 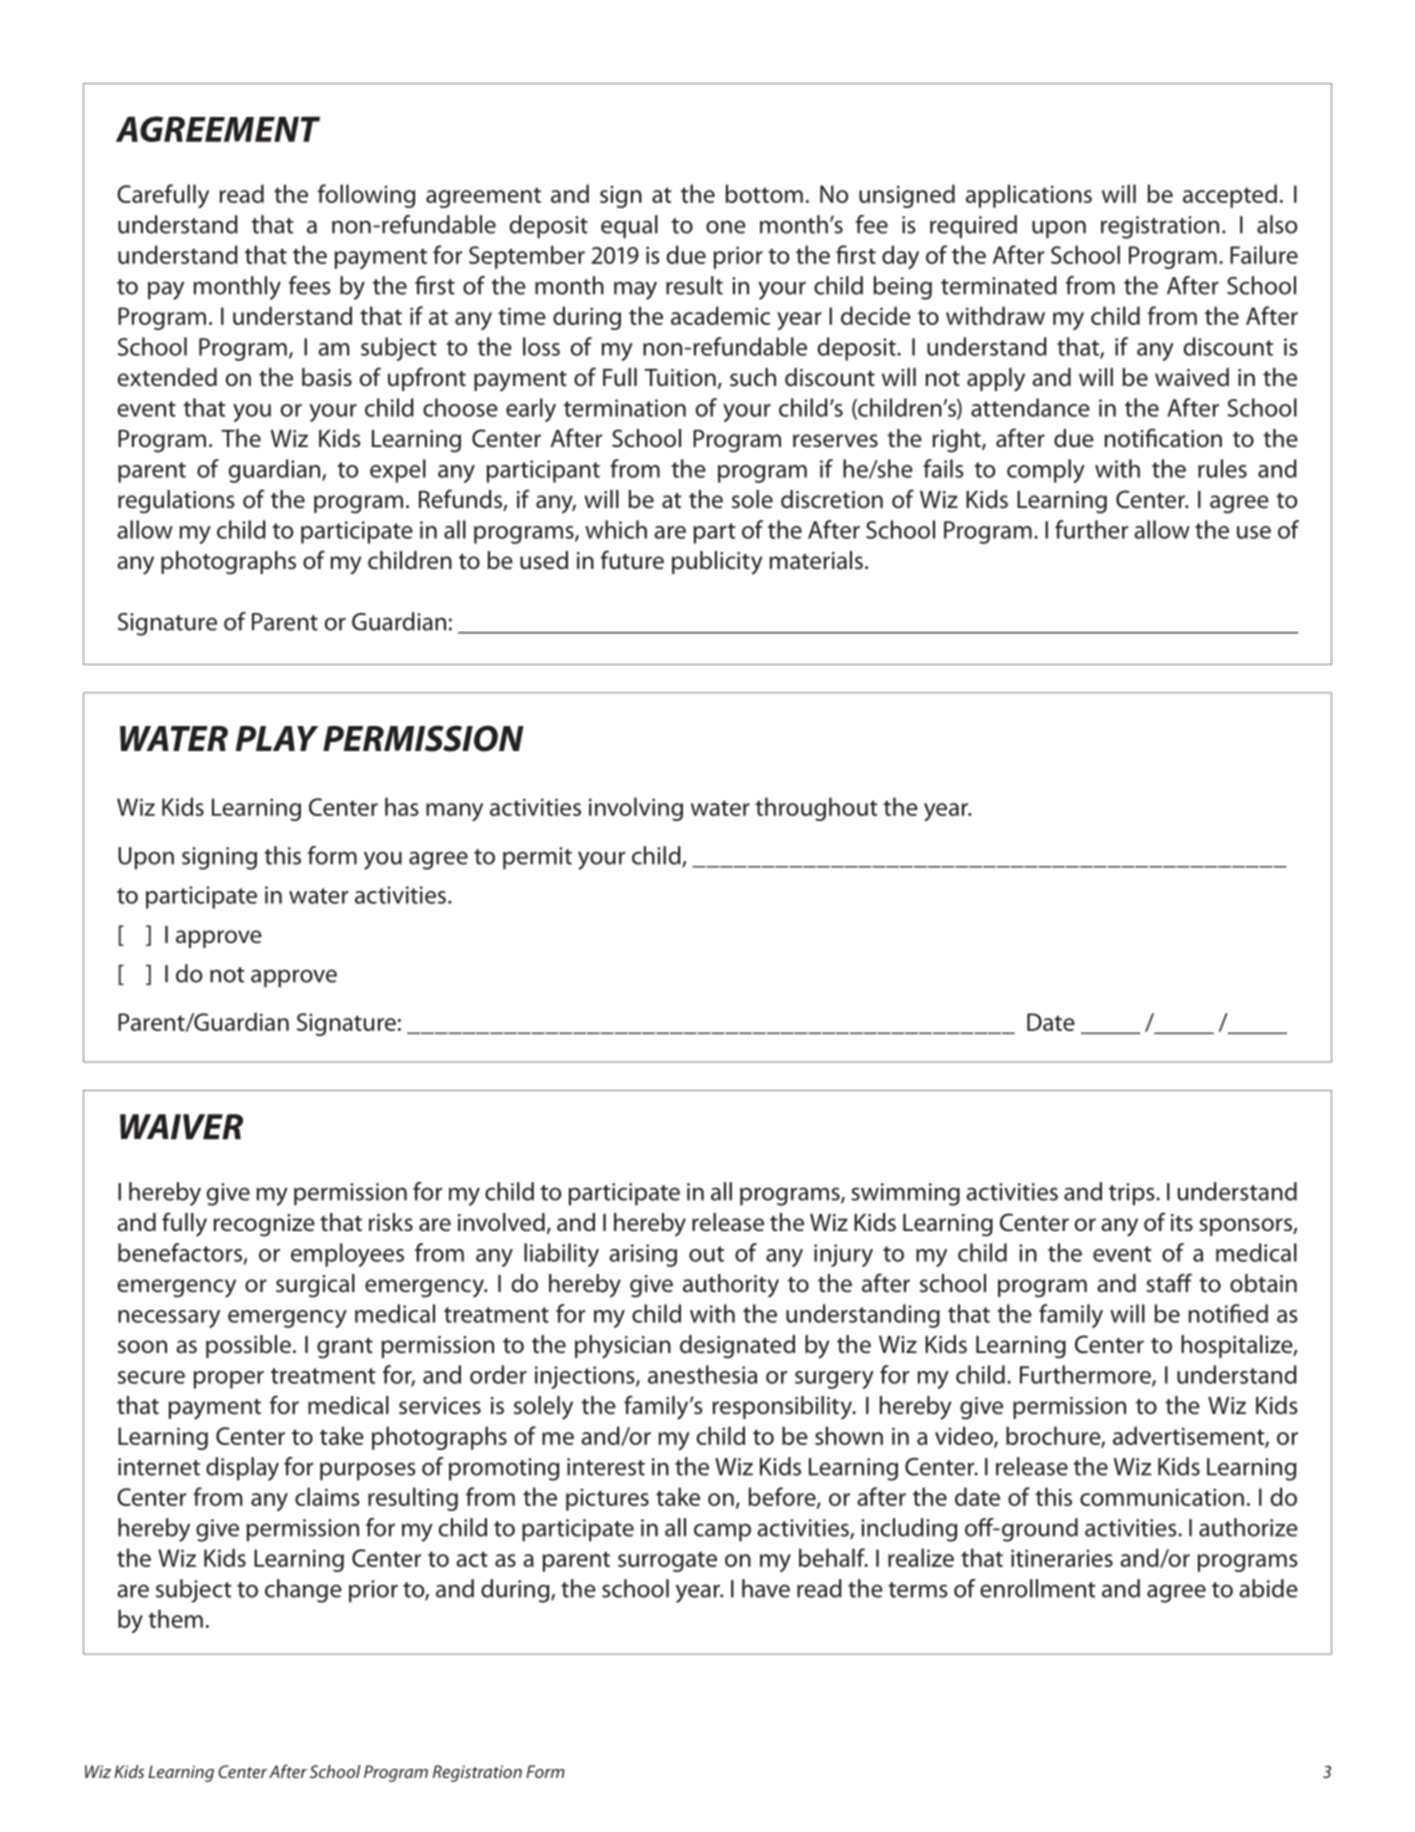 I want to click on involving, so click(x=636, y=809).
